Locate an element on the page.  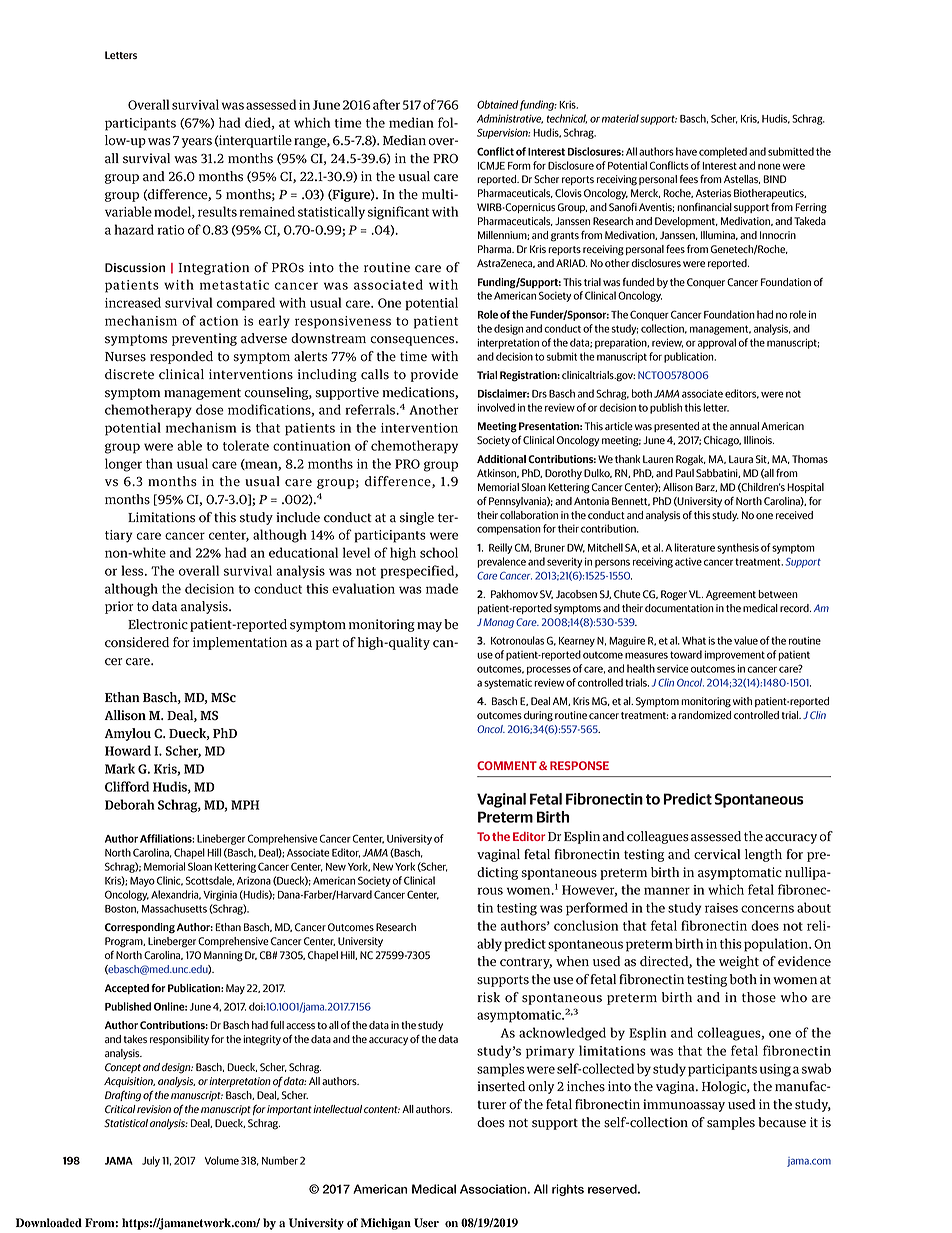
completed is located at coordinates (723, 152).
